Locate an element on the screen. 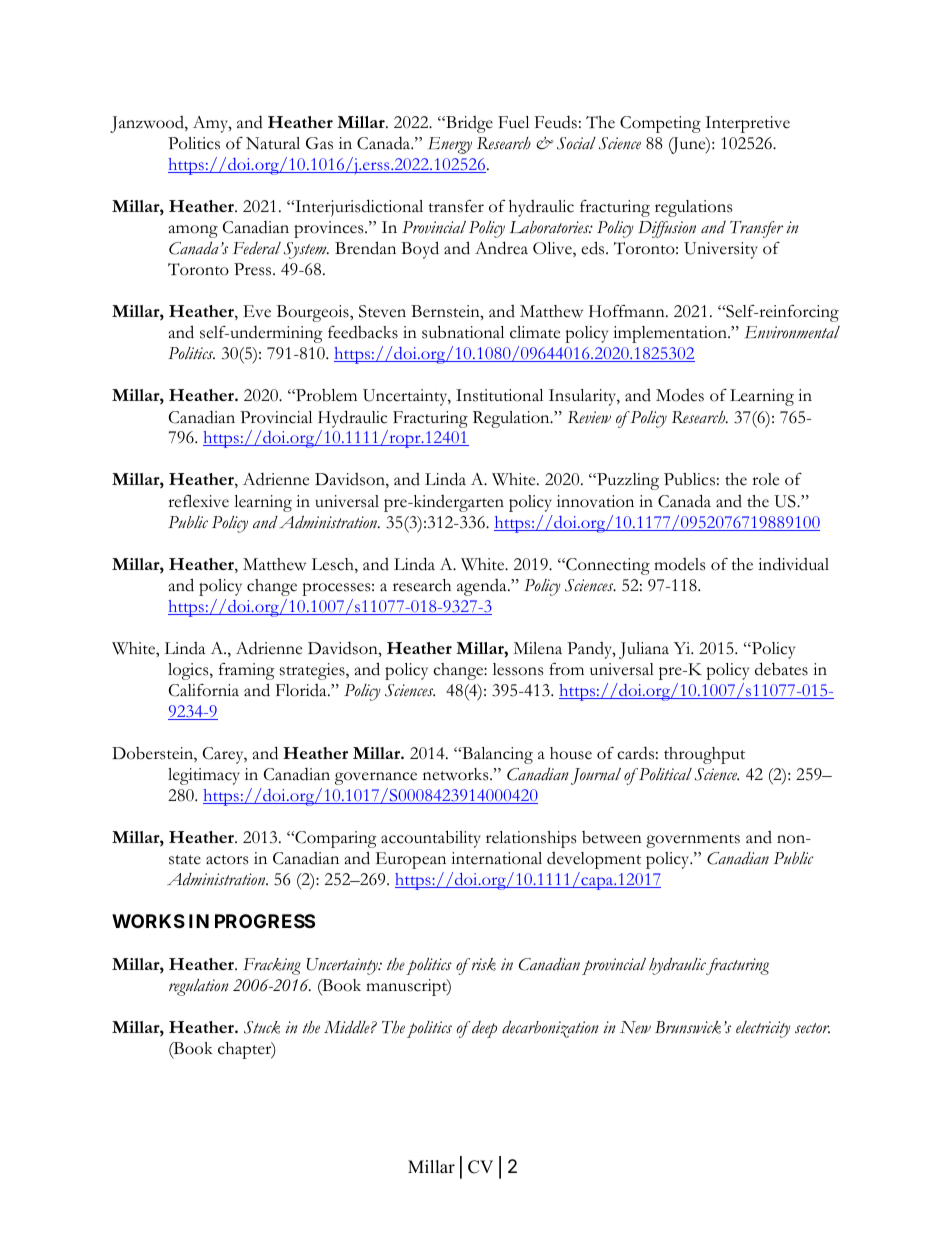 Image resolution: width=952 pixels, height=1233 pixels. Interpretive is located at coordinates (747, 124).
